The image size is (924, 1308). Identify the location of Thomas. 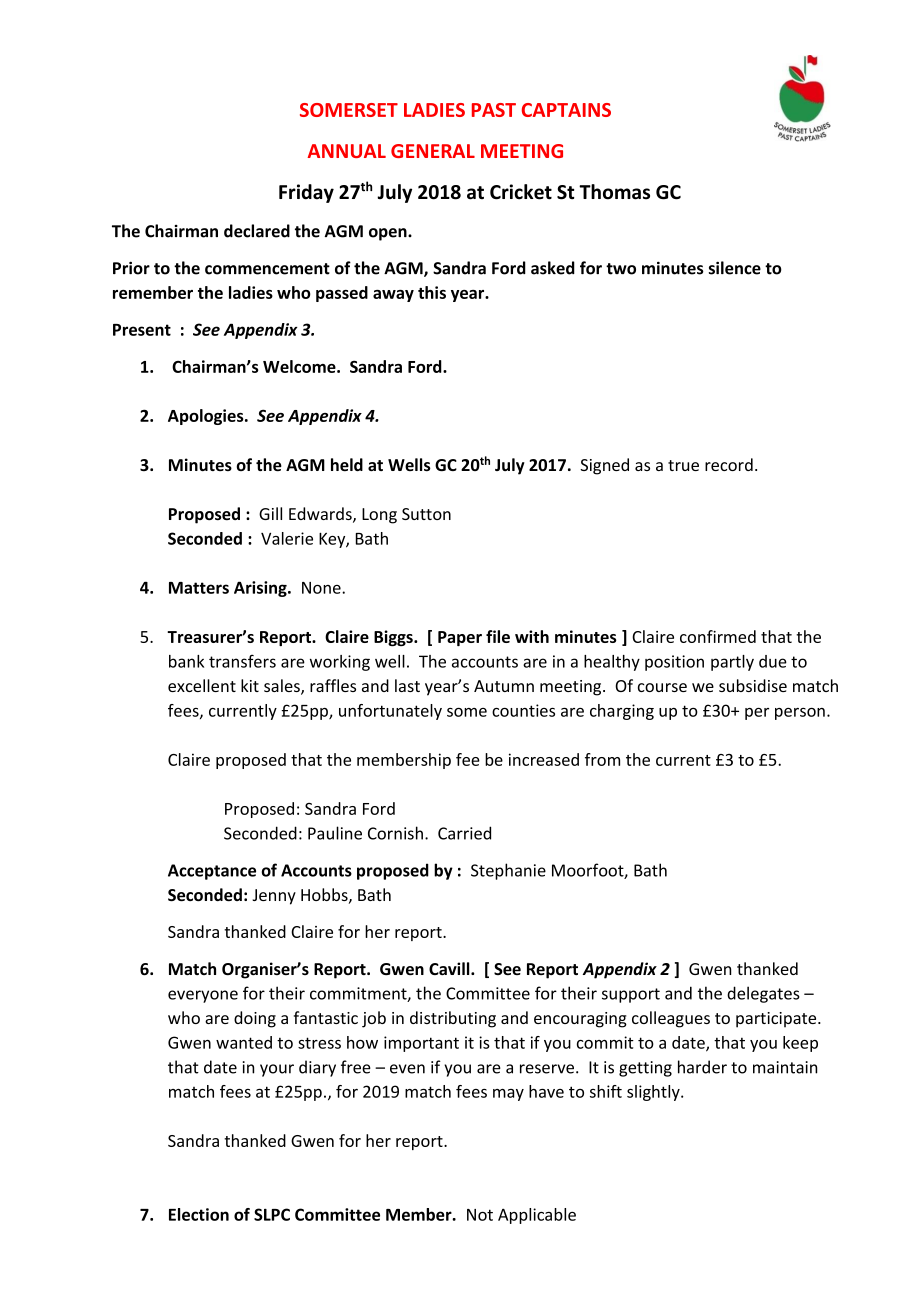
(614, 192).
